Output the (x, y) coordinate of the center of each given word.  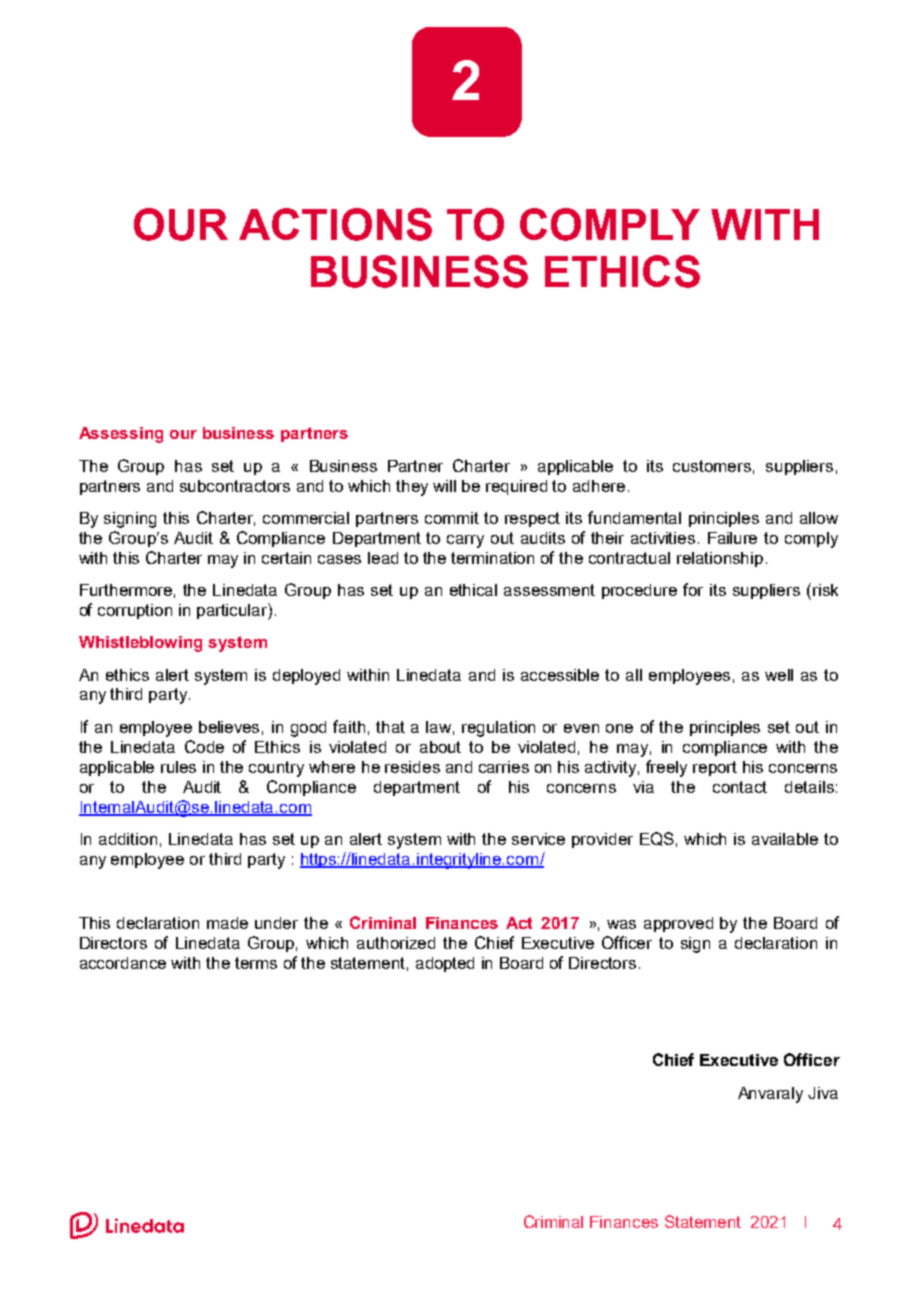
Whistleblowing (140, 644)
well (779, 675)
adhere (599, 486)
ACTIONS (335, 224)
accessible (560, 675)
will (444, 486)
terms (256, 963)
